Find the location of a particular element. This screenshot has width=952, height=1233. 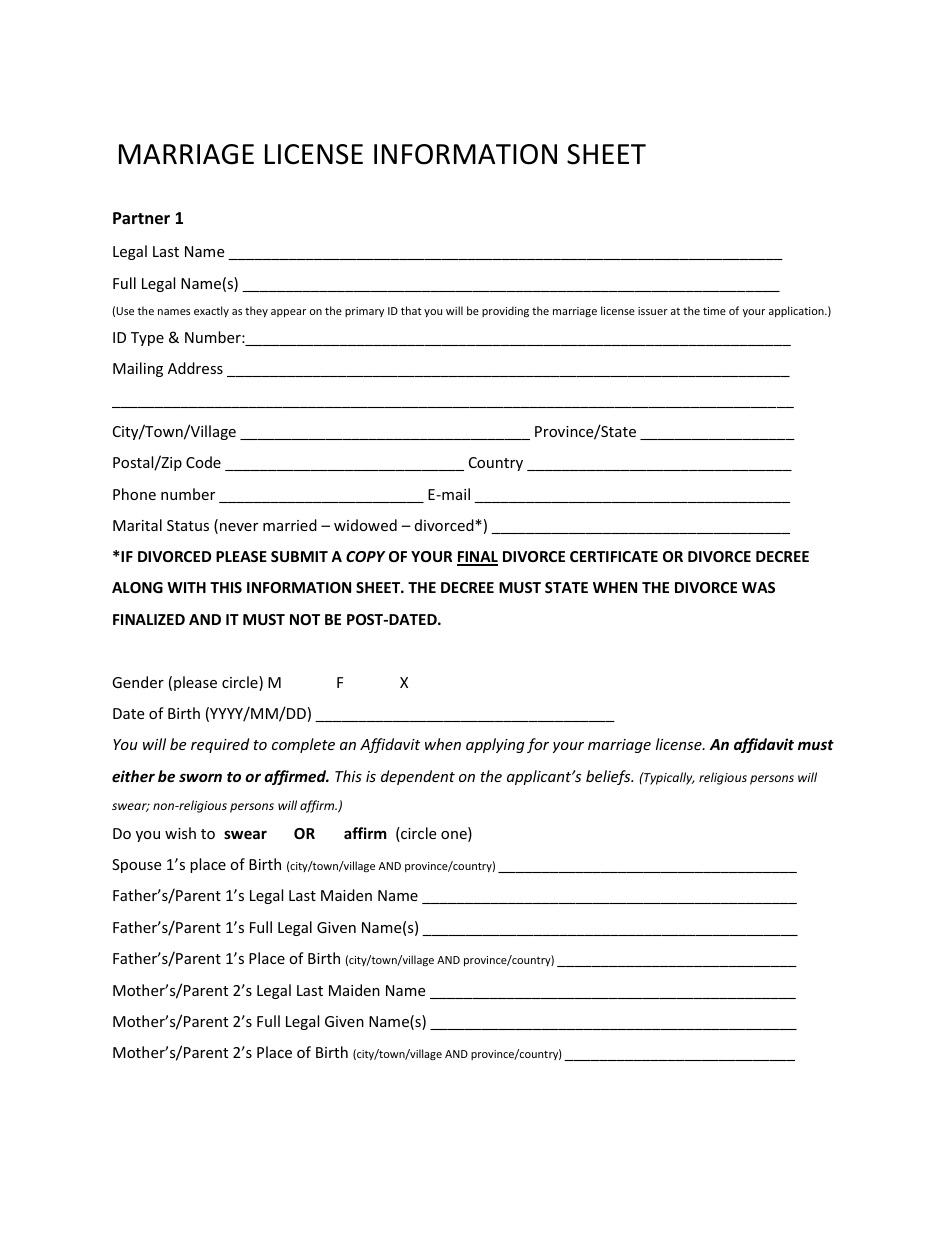

providing is located at coordinates (505, 311).
